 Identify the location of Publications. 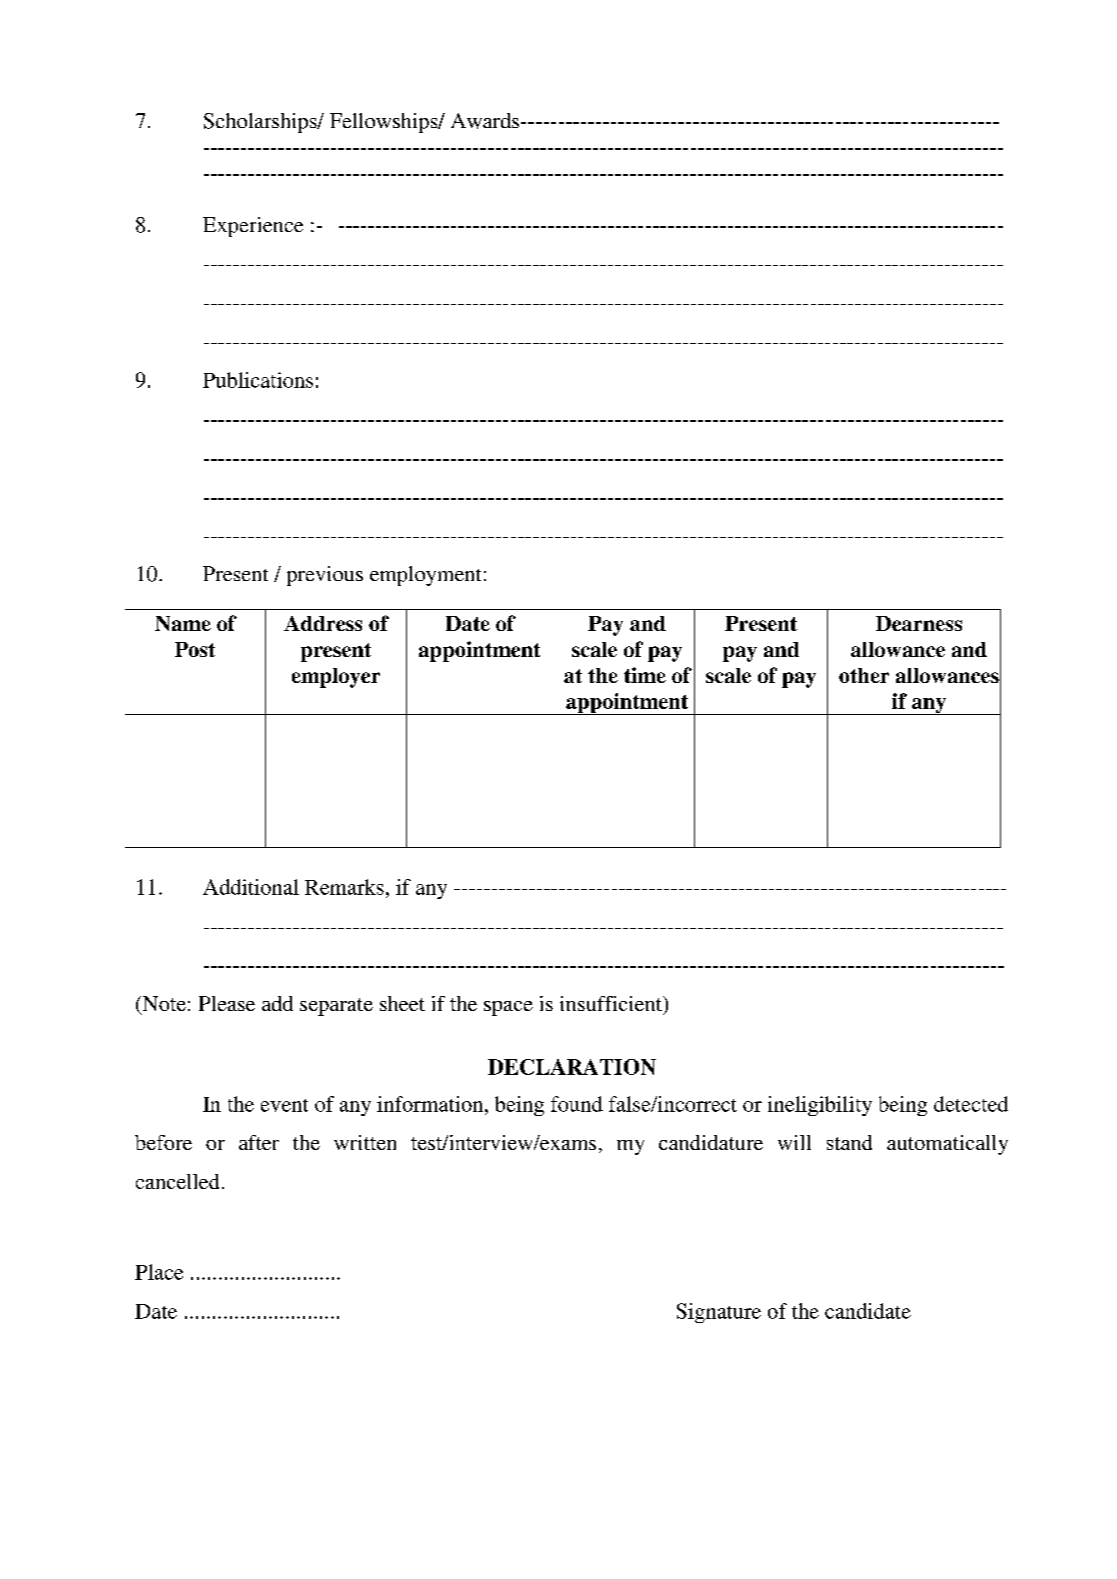
(258, 380).
